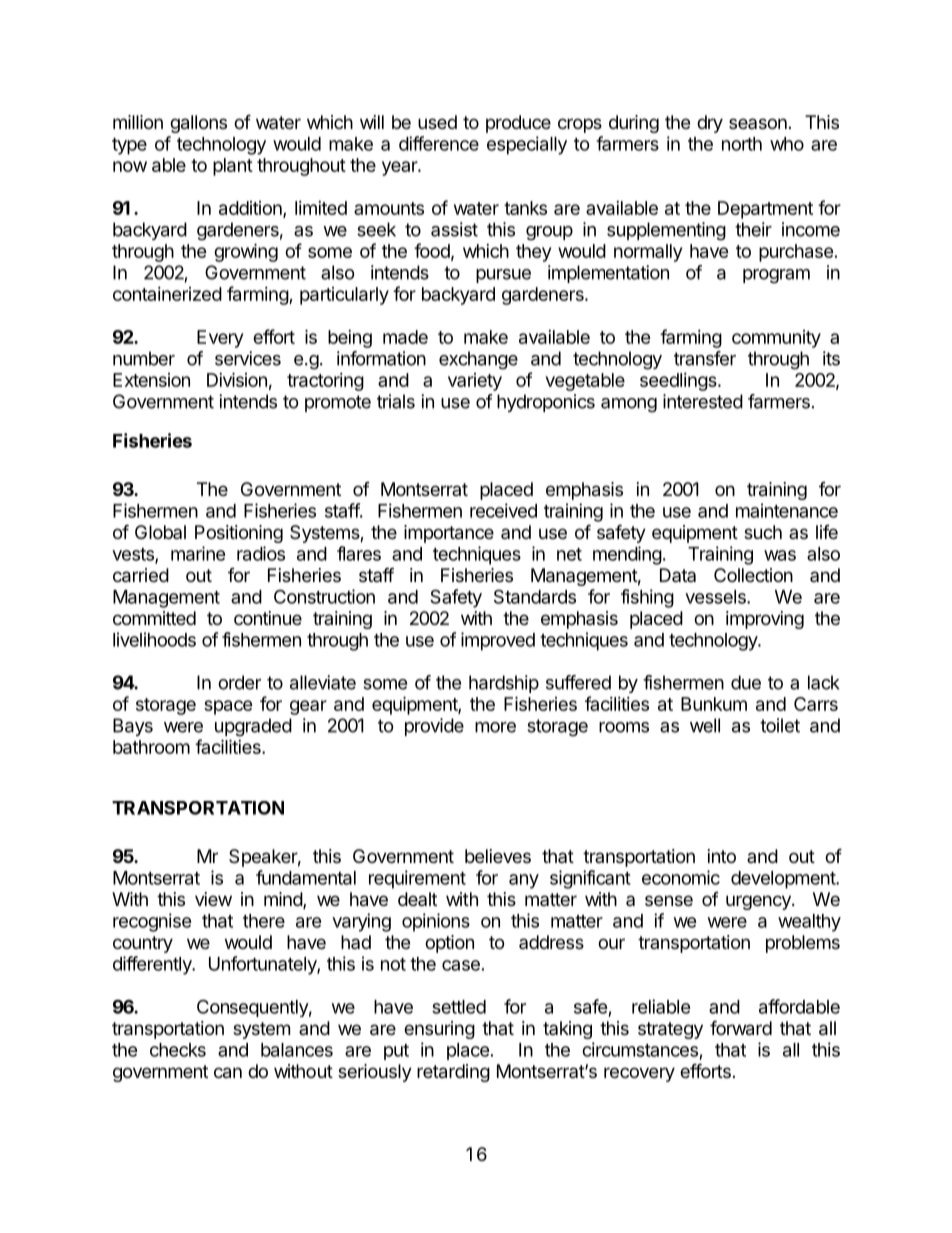 The width and height of the screenshot is (952, 1233). What do you see at coordinates (742, 144) in the screenshot?
I see `north` at bounding box center [742, 144].
